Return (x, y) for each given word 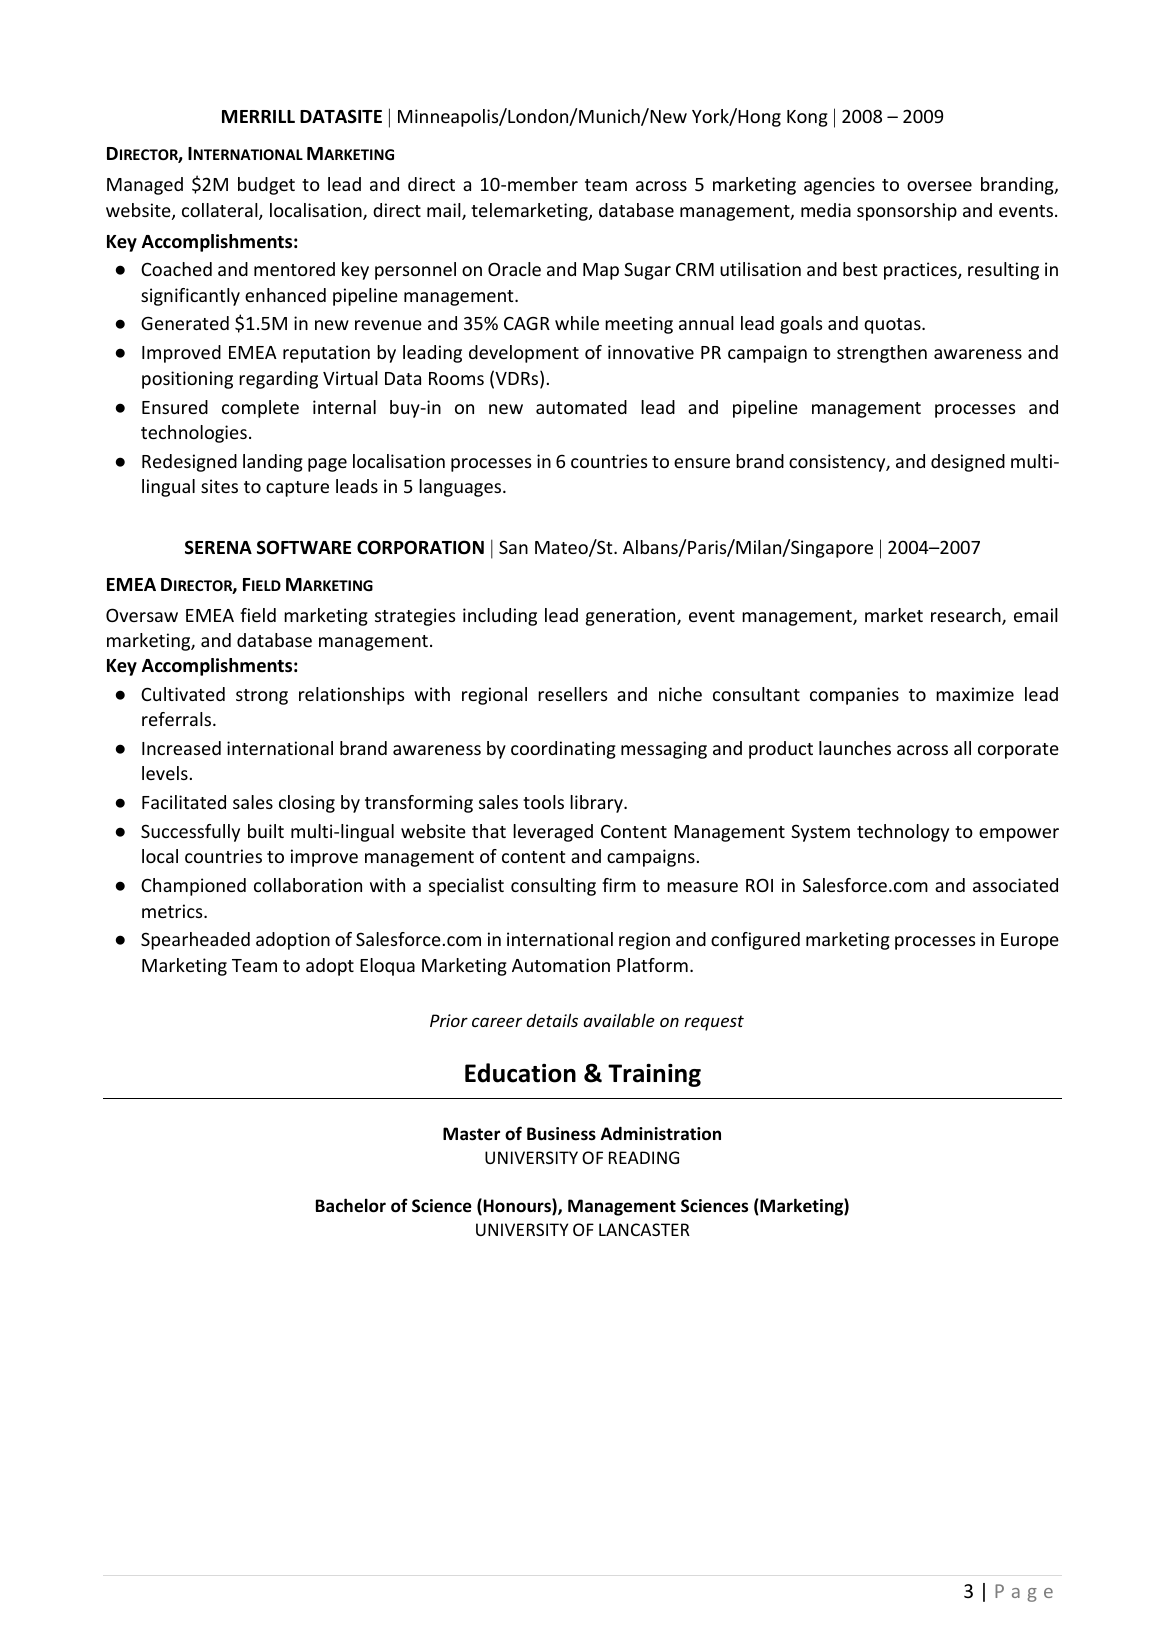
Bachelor (351, 1205)
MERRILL (258, 116)
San (513, 547)
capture (297, 489)
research (967, 616)
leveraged (553, 833)
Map (601, 271)
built (266, 831)
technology (903, 833)
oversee (939, 186)
